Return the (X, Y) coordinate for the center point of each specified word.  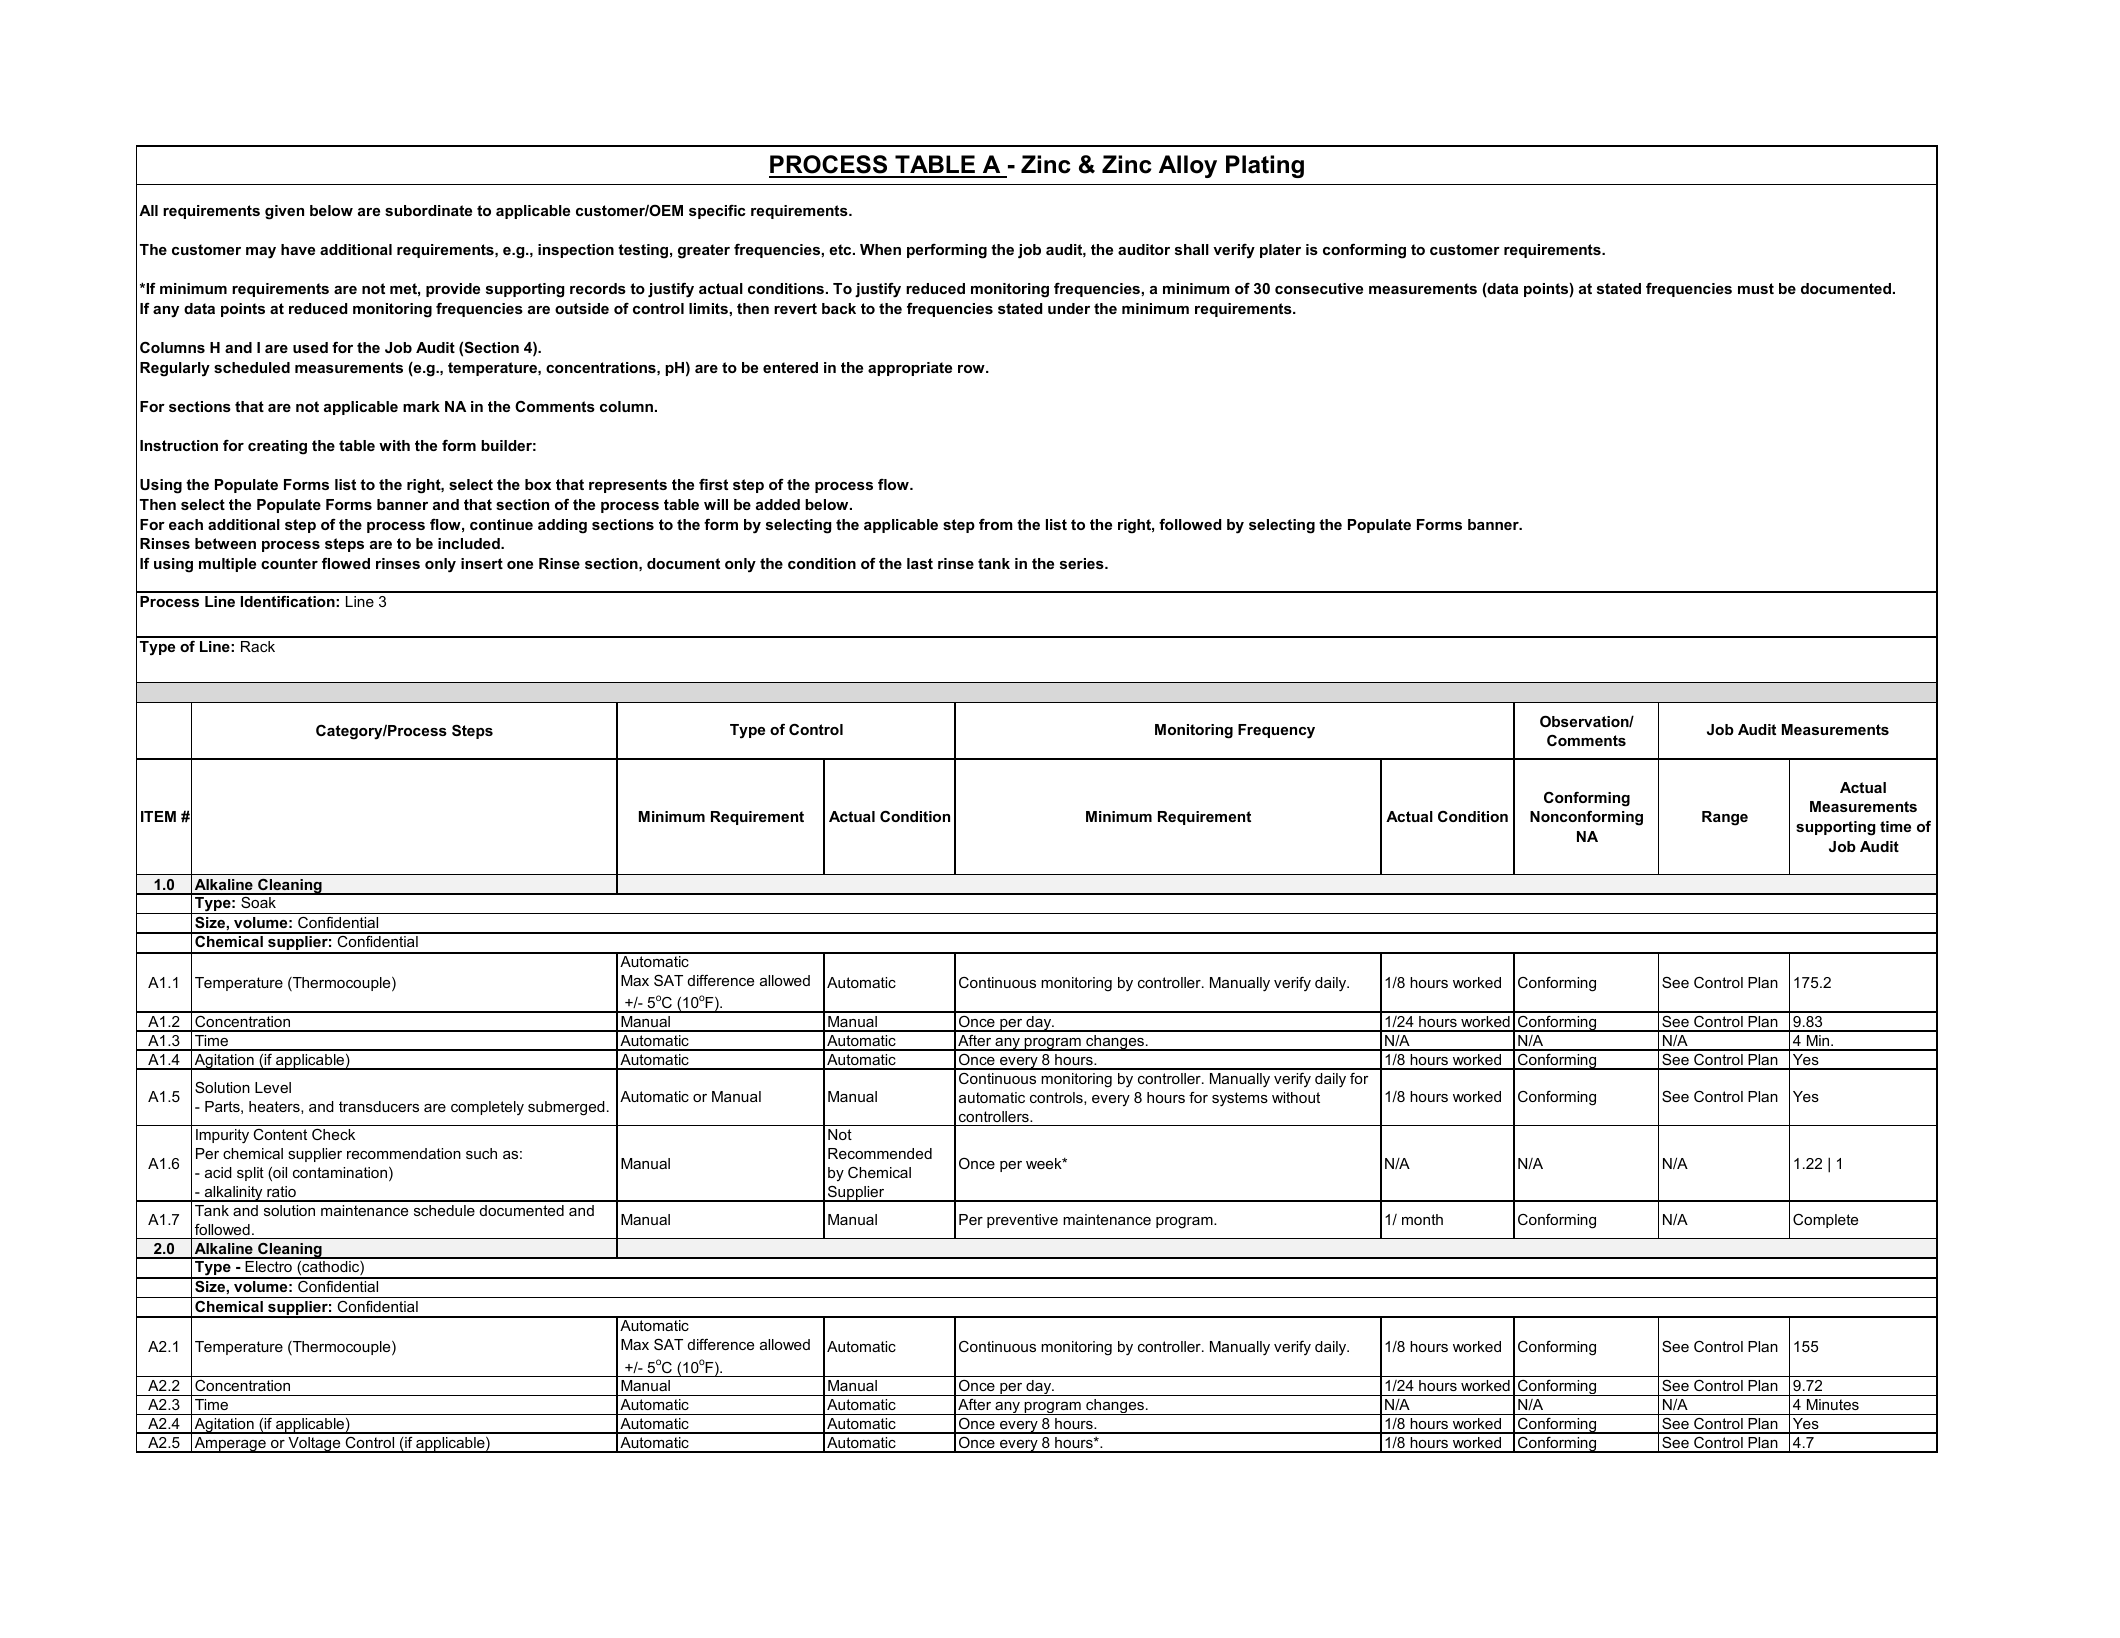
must (1756, 288)
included (470, 543)
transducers (379, 1106)
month (1422, 1219)
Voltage (314, 1445)
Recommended (880, 1153)
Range (1725, 818)
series (1083, 563)
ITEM (158, 816)
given (284, 212)
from (996, 524)
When (880, 249)
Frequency (1276, 731)
